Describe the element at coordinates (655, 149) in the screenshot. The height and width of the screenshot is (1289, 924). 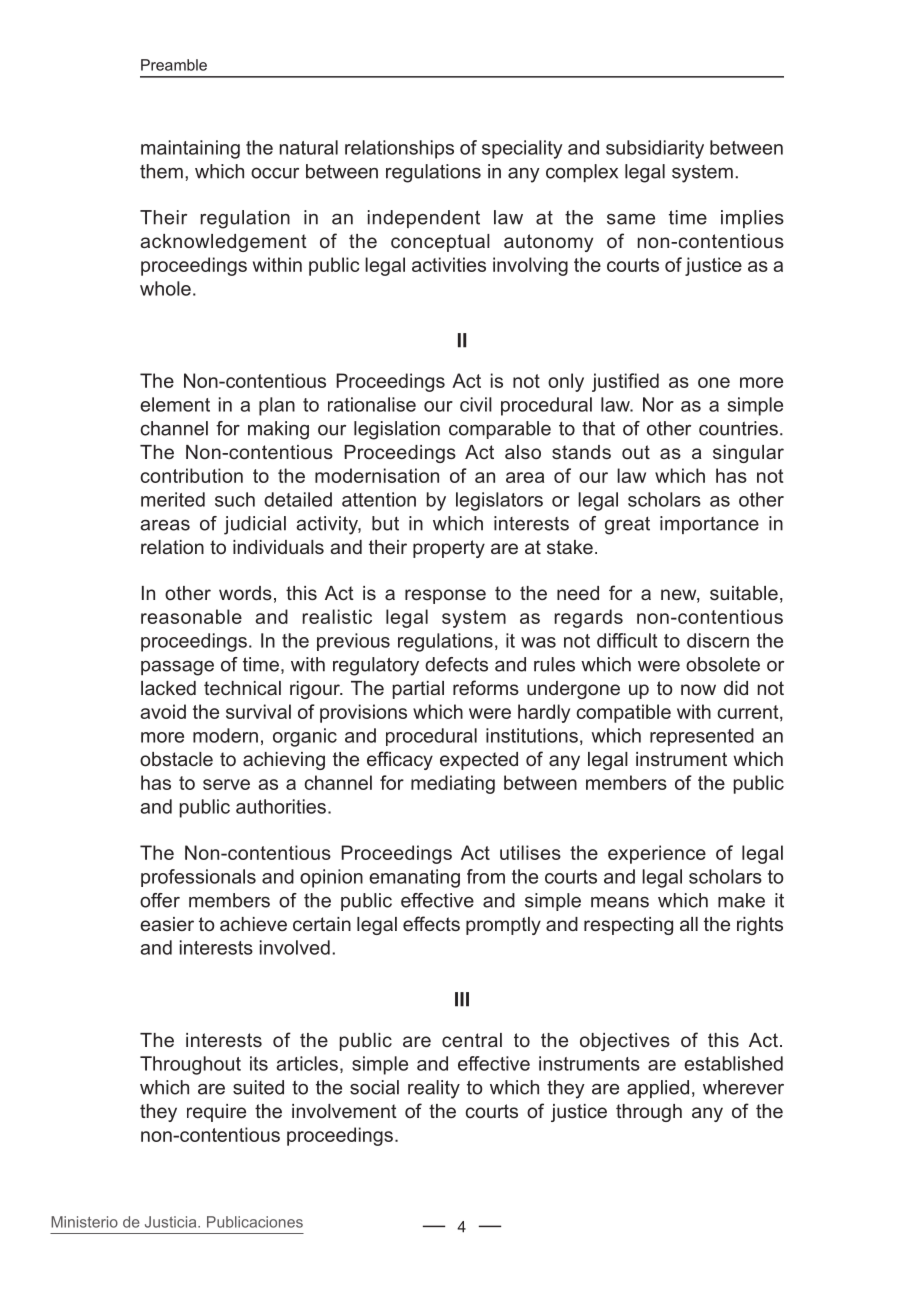
I see `subsidiarity` at that location.
